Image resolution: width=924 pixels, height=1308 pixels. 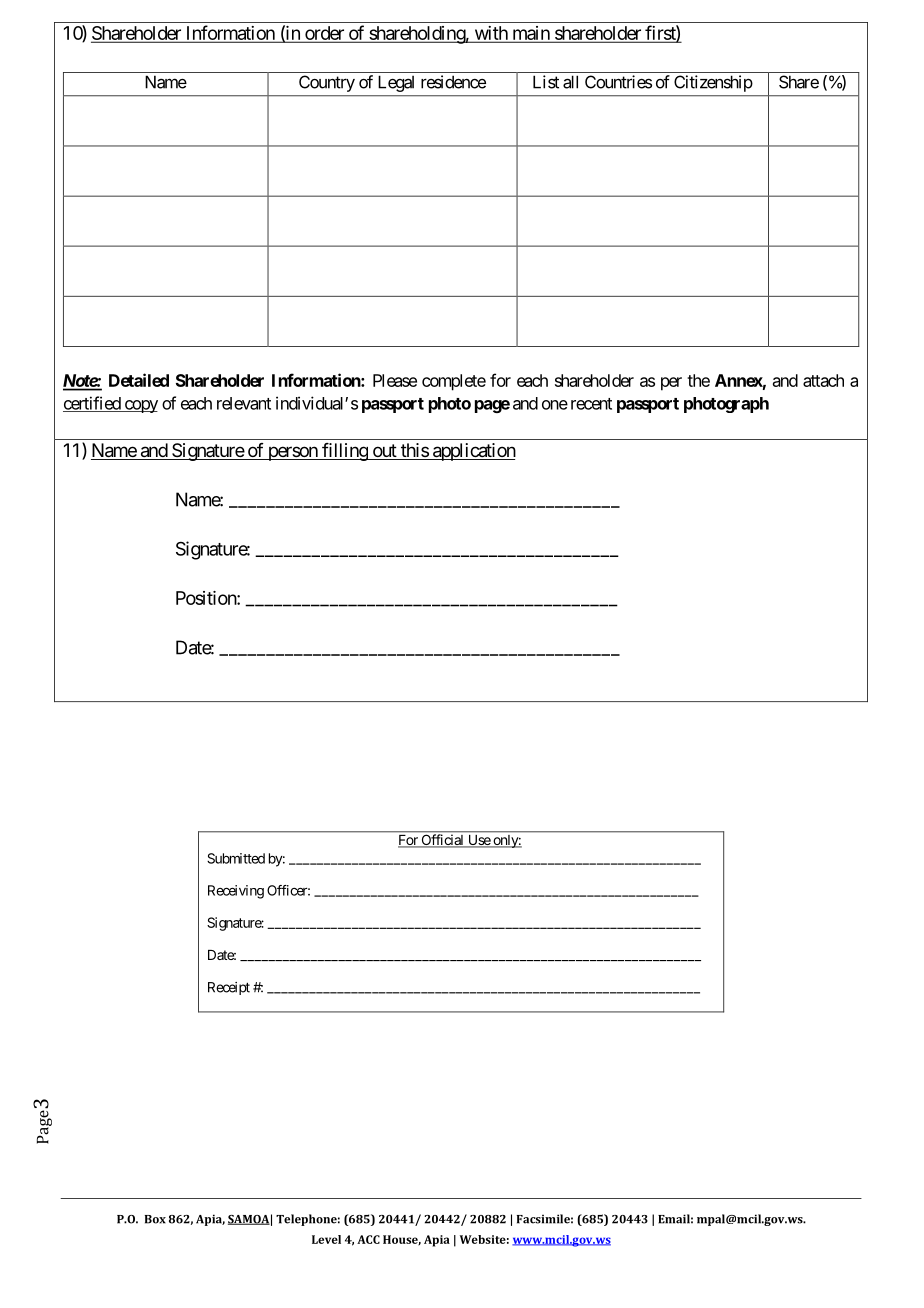 I want to click on ACC, so click(x=368, y=1239).
